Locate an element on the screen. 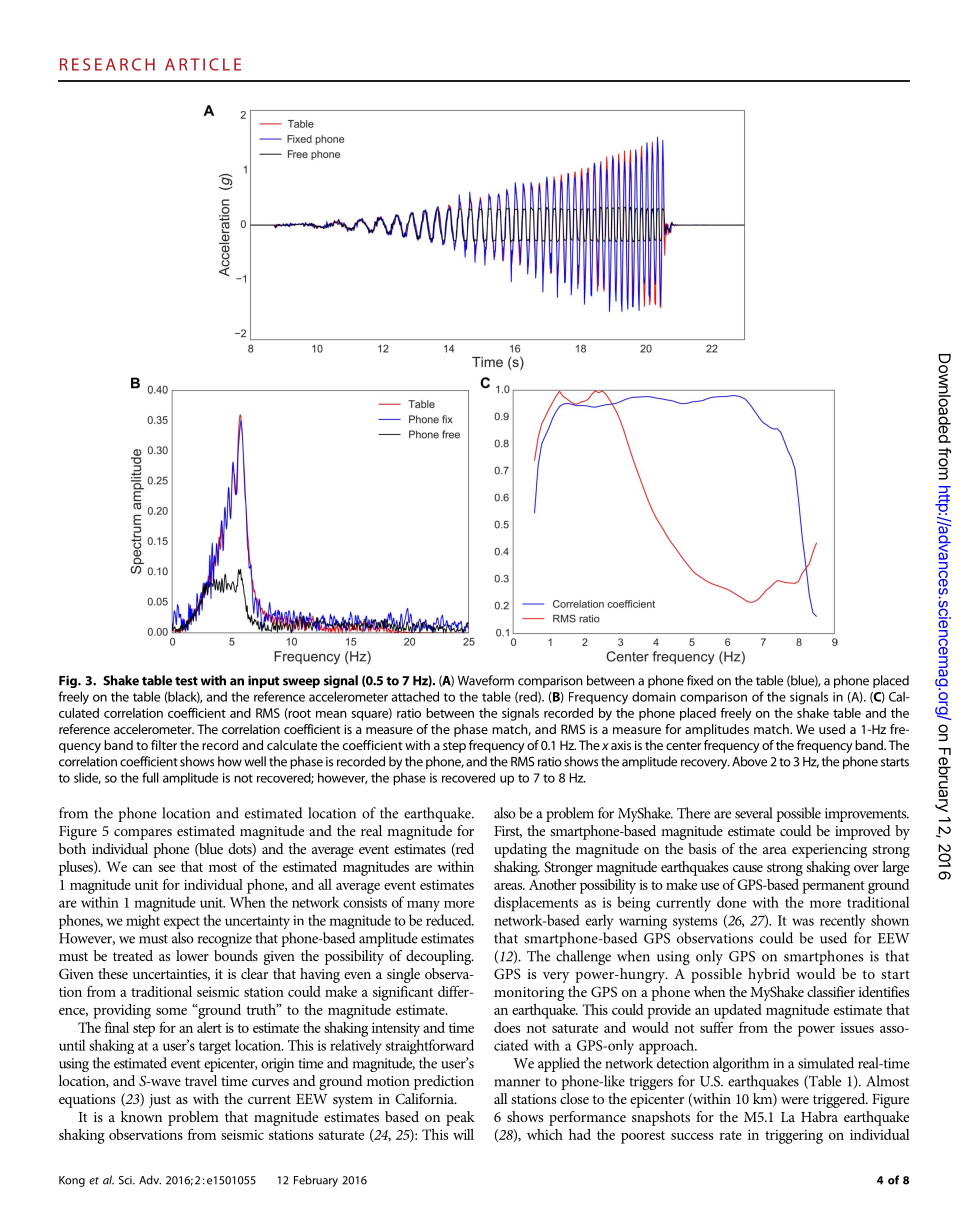  test is located at coordinates (186, 681).
